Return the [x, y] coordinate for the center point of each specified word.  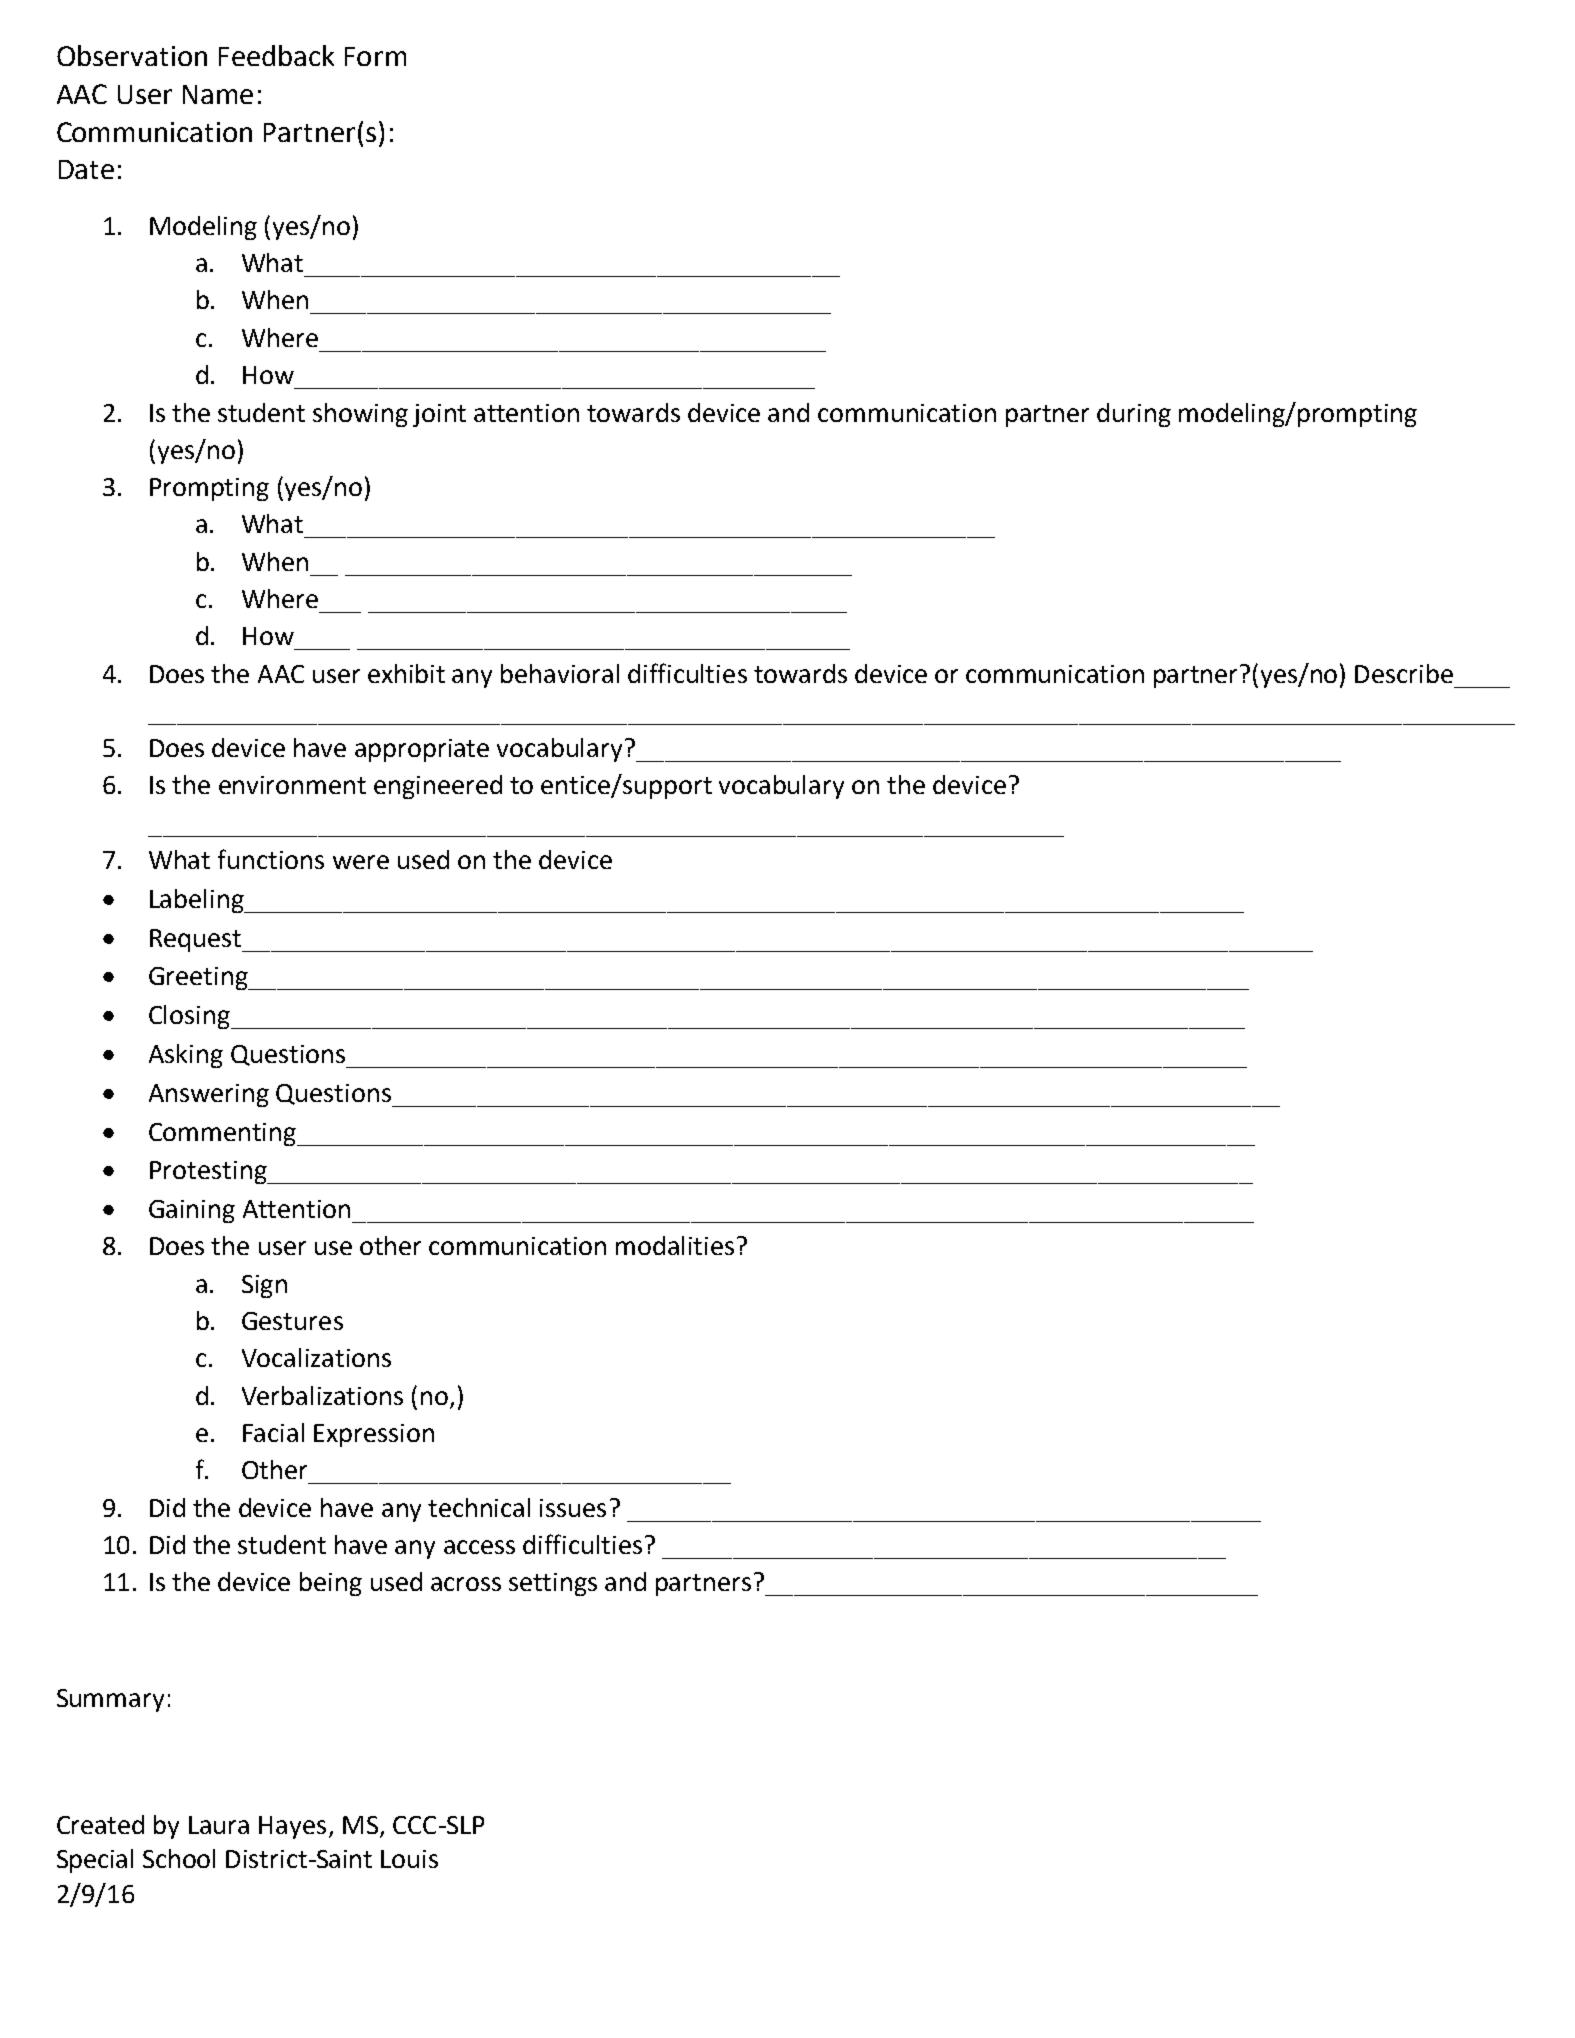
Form [375, 56]
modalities [675, 1245]
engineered [438, 787]
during [1134, 415]
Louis [409, 1859]
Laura [219, 1825]
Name [218, 94]
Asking [186, 1056]
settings [553, 1584]
